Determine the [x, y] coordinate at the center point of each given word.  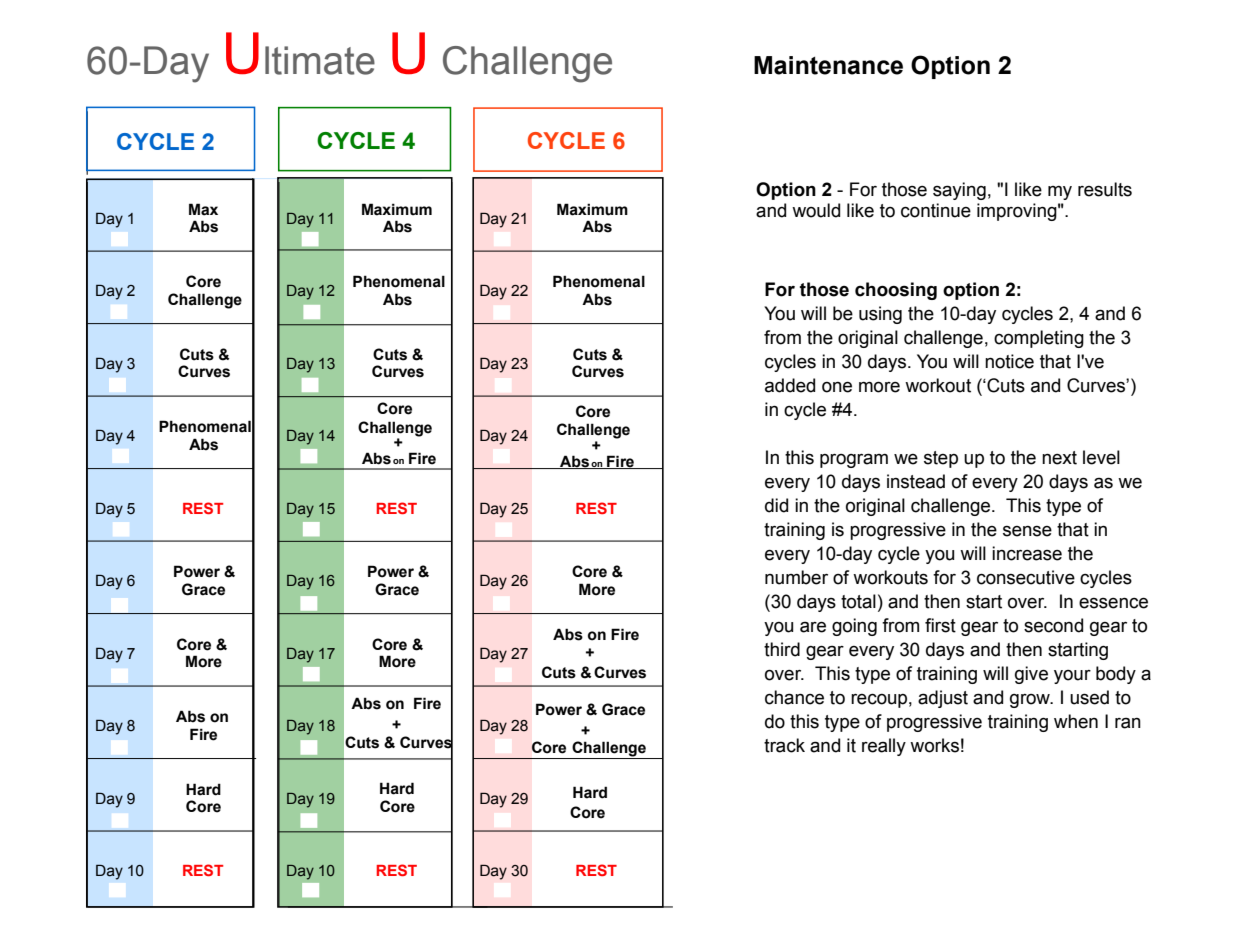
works [934, 745]
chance [794, 697]
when [1076, 721]
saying [959, 191]
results [1105, 189]
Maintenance [828, 65]
